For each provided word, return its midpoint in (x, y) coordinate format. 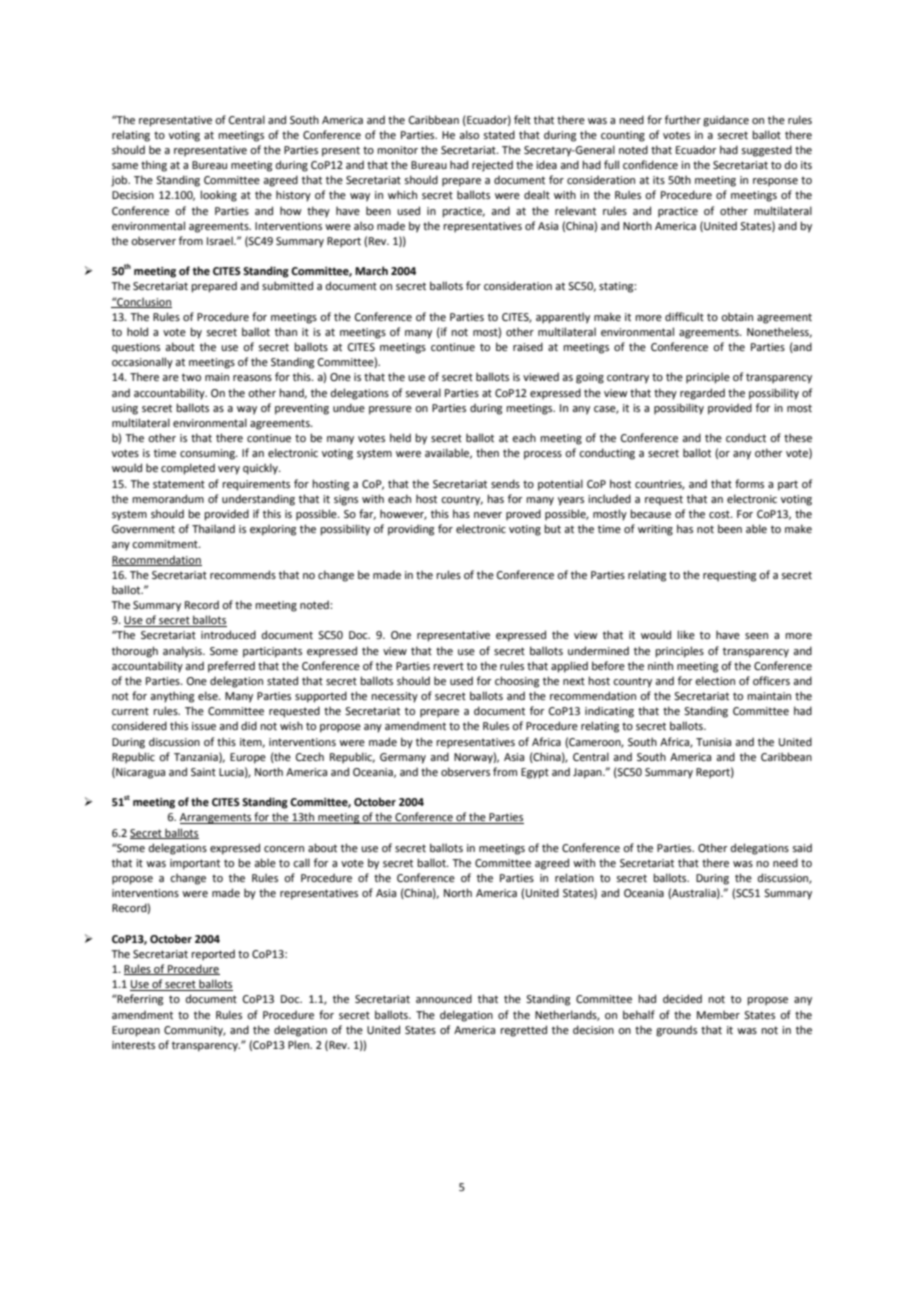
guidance (726, 121)
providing (411, 530)
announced (444, 998)
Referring (139, 1000)
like (686, 634)
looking (218, 196)
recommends (243, 574)
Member (718, 1014)
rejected (492, 166)
